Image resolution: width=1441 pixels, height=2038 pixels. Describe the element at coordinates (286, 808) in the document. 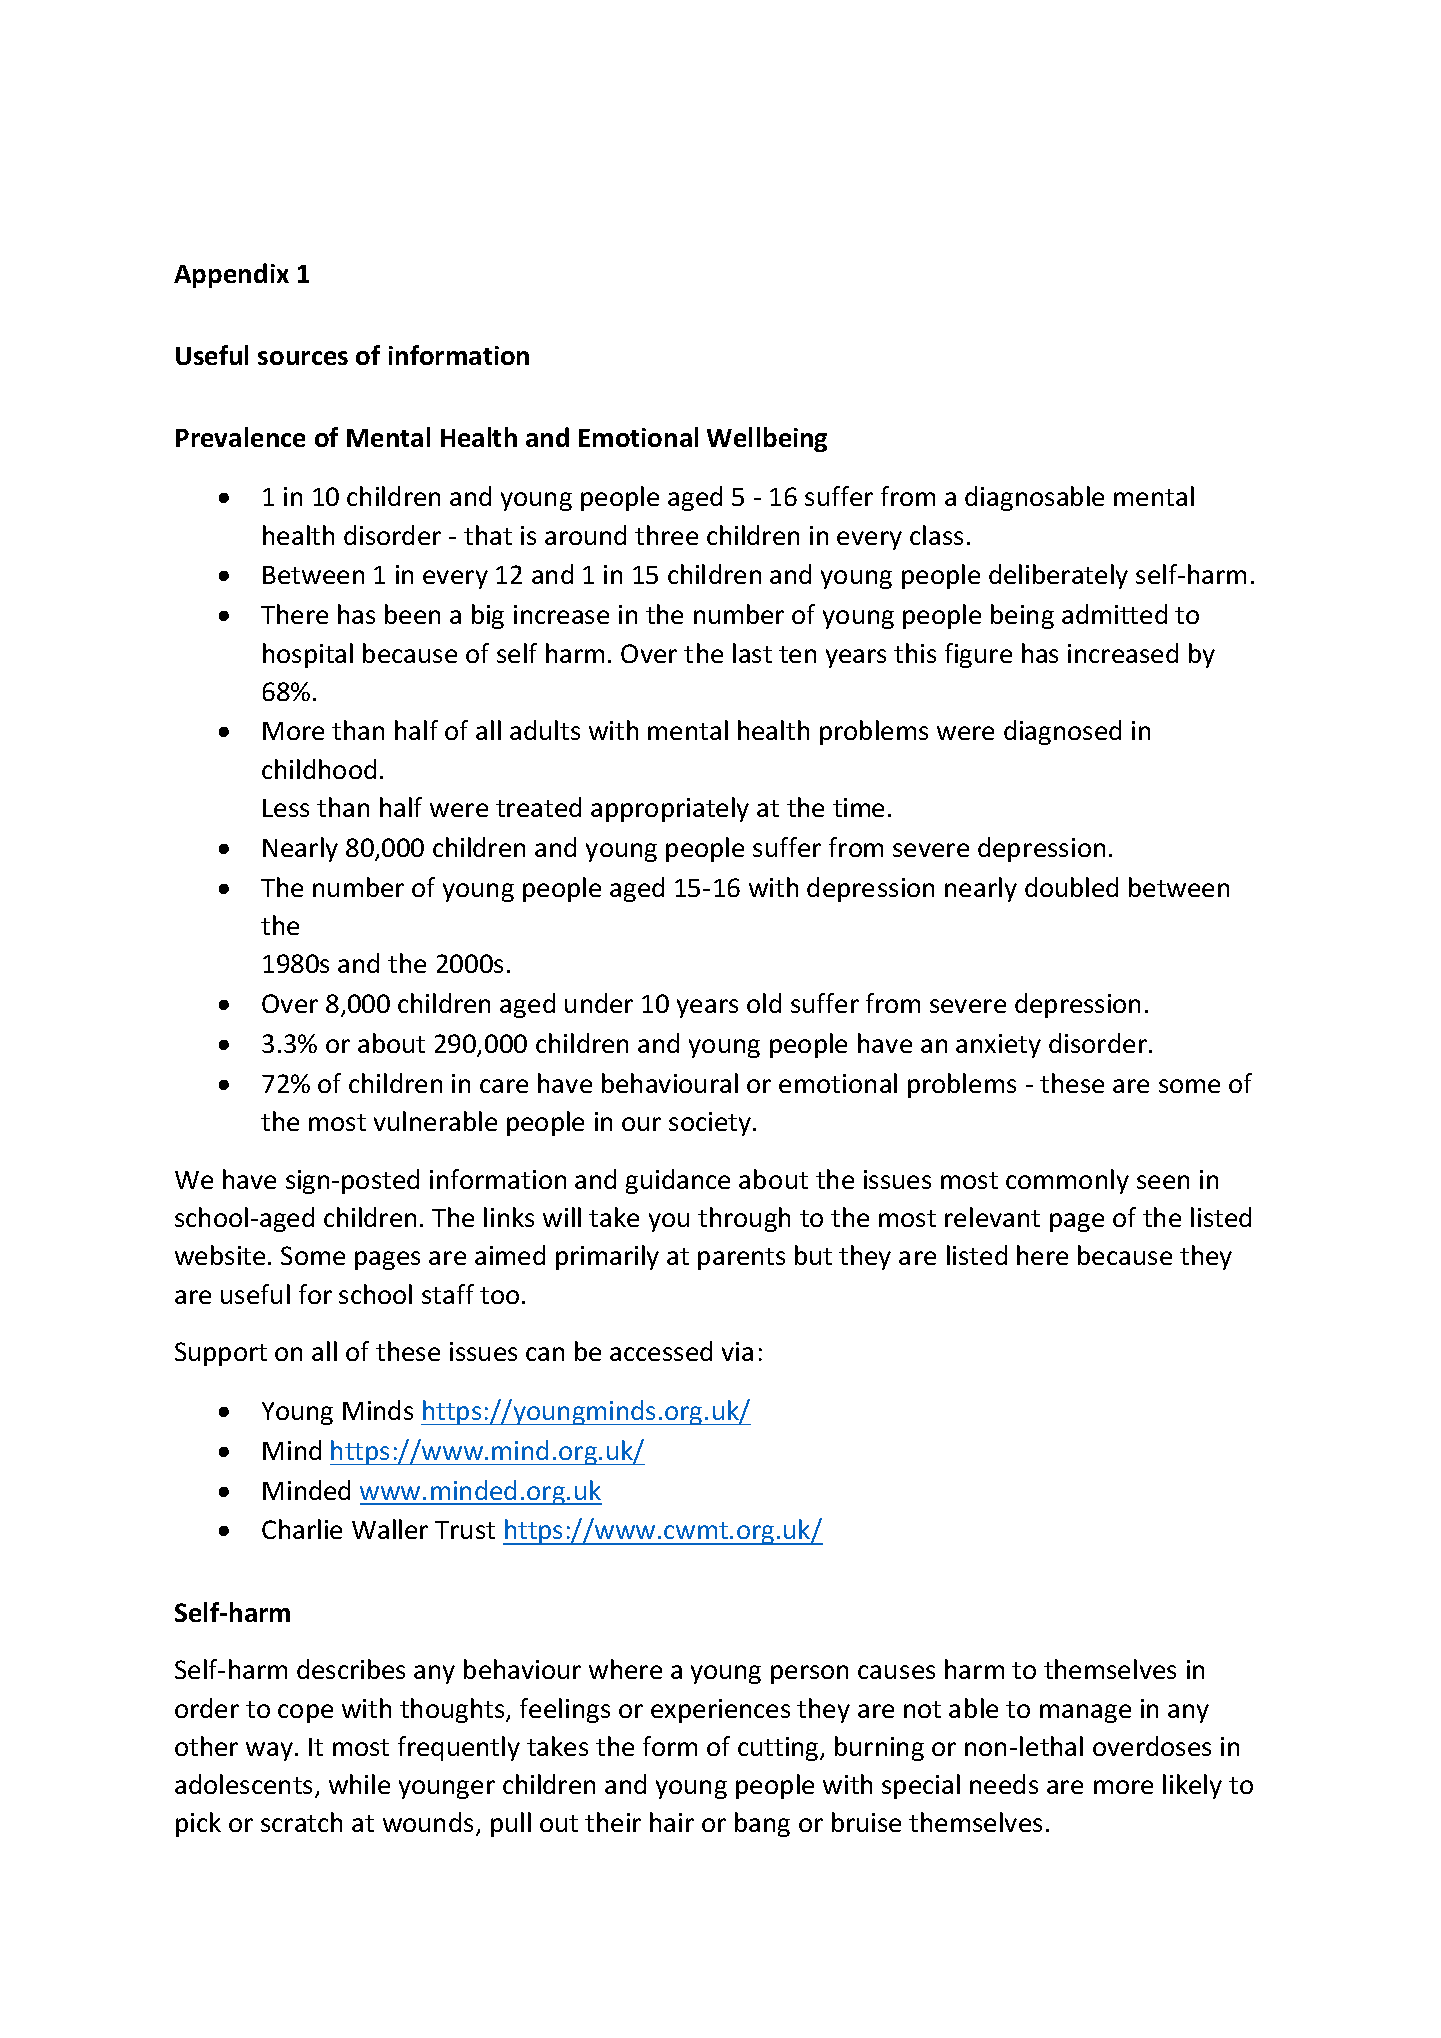

I see `Less` at that location.
